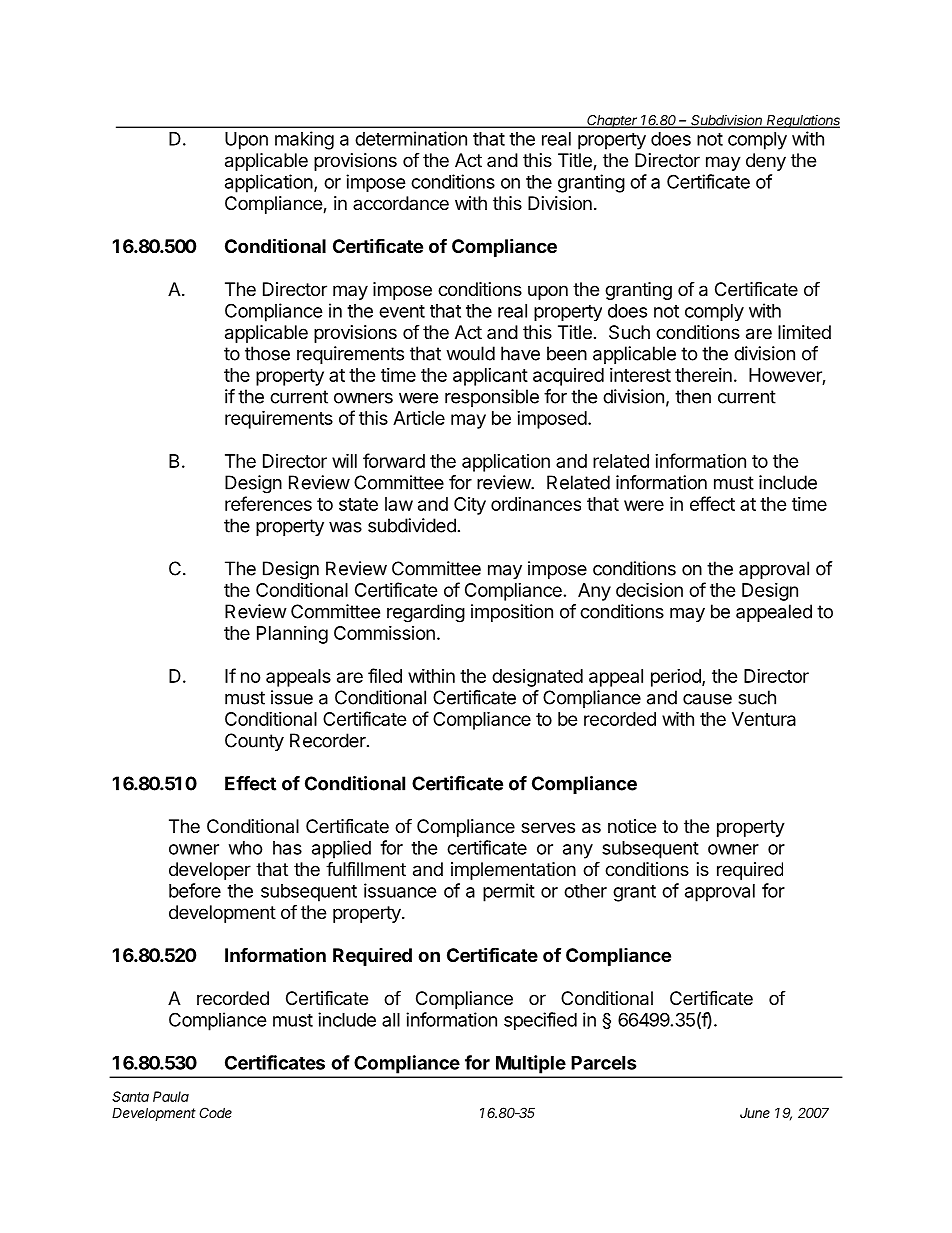  Describe the element at coordinates (764, 719) in the screenshot. I see `Ventura` at that location.
